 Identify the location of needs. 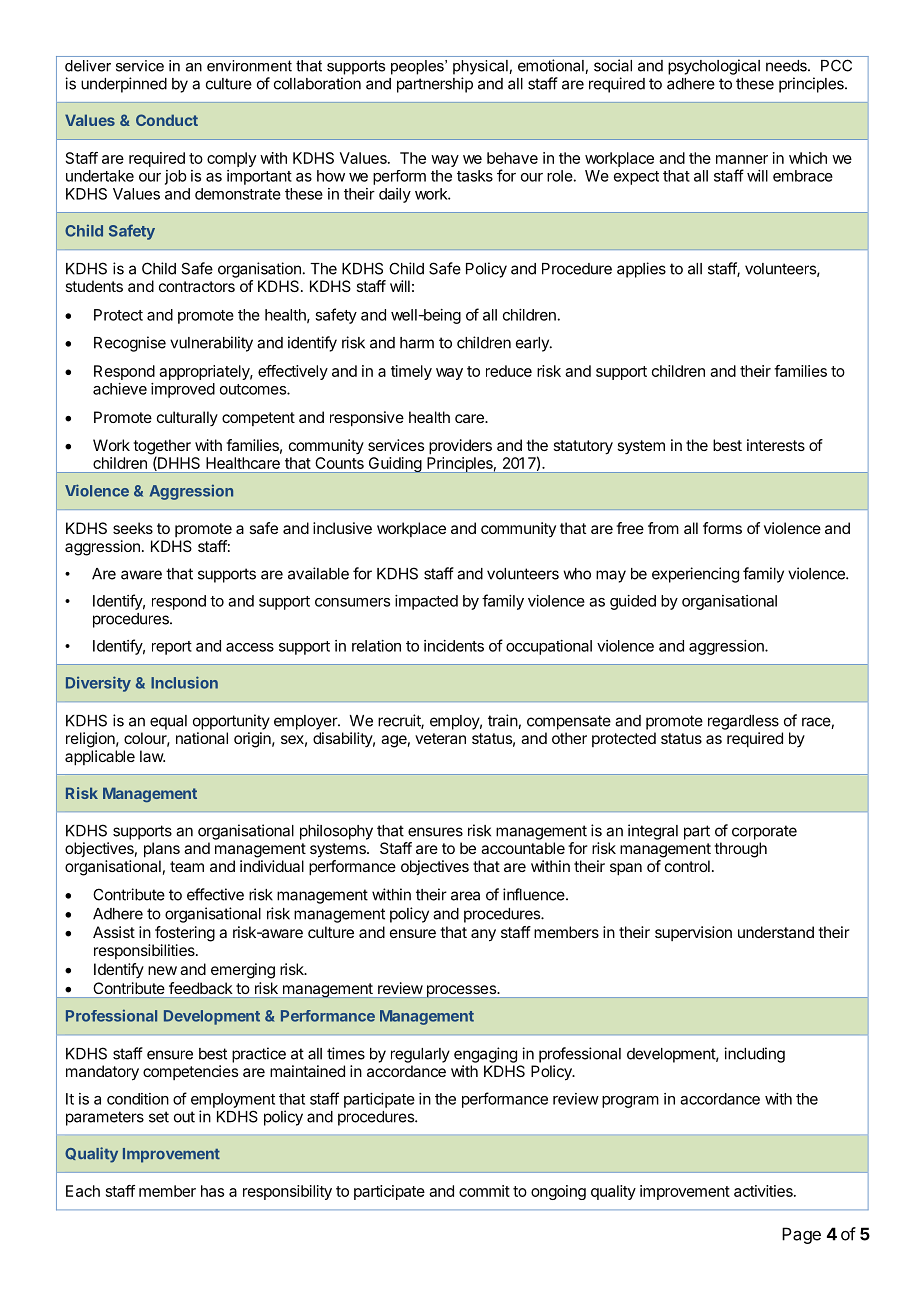
(787, 66).
